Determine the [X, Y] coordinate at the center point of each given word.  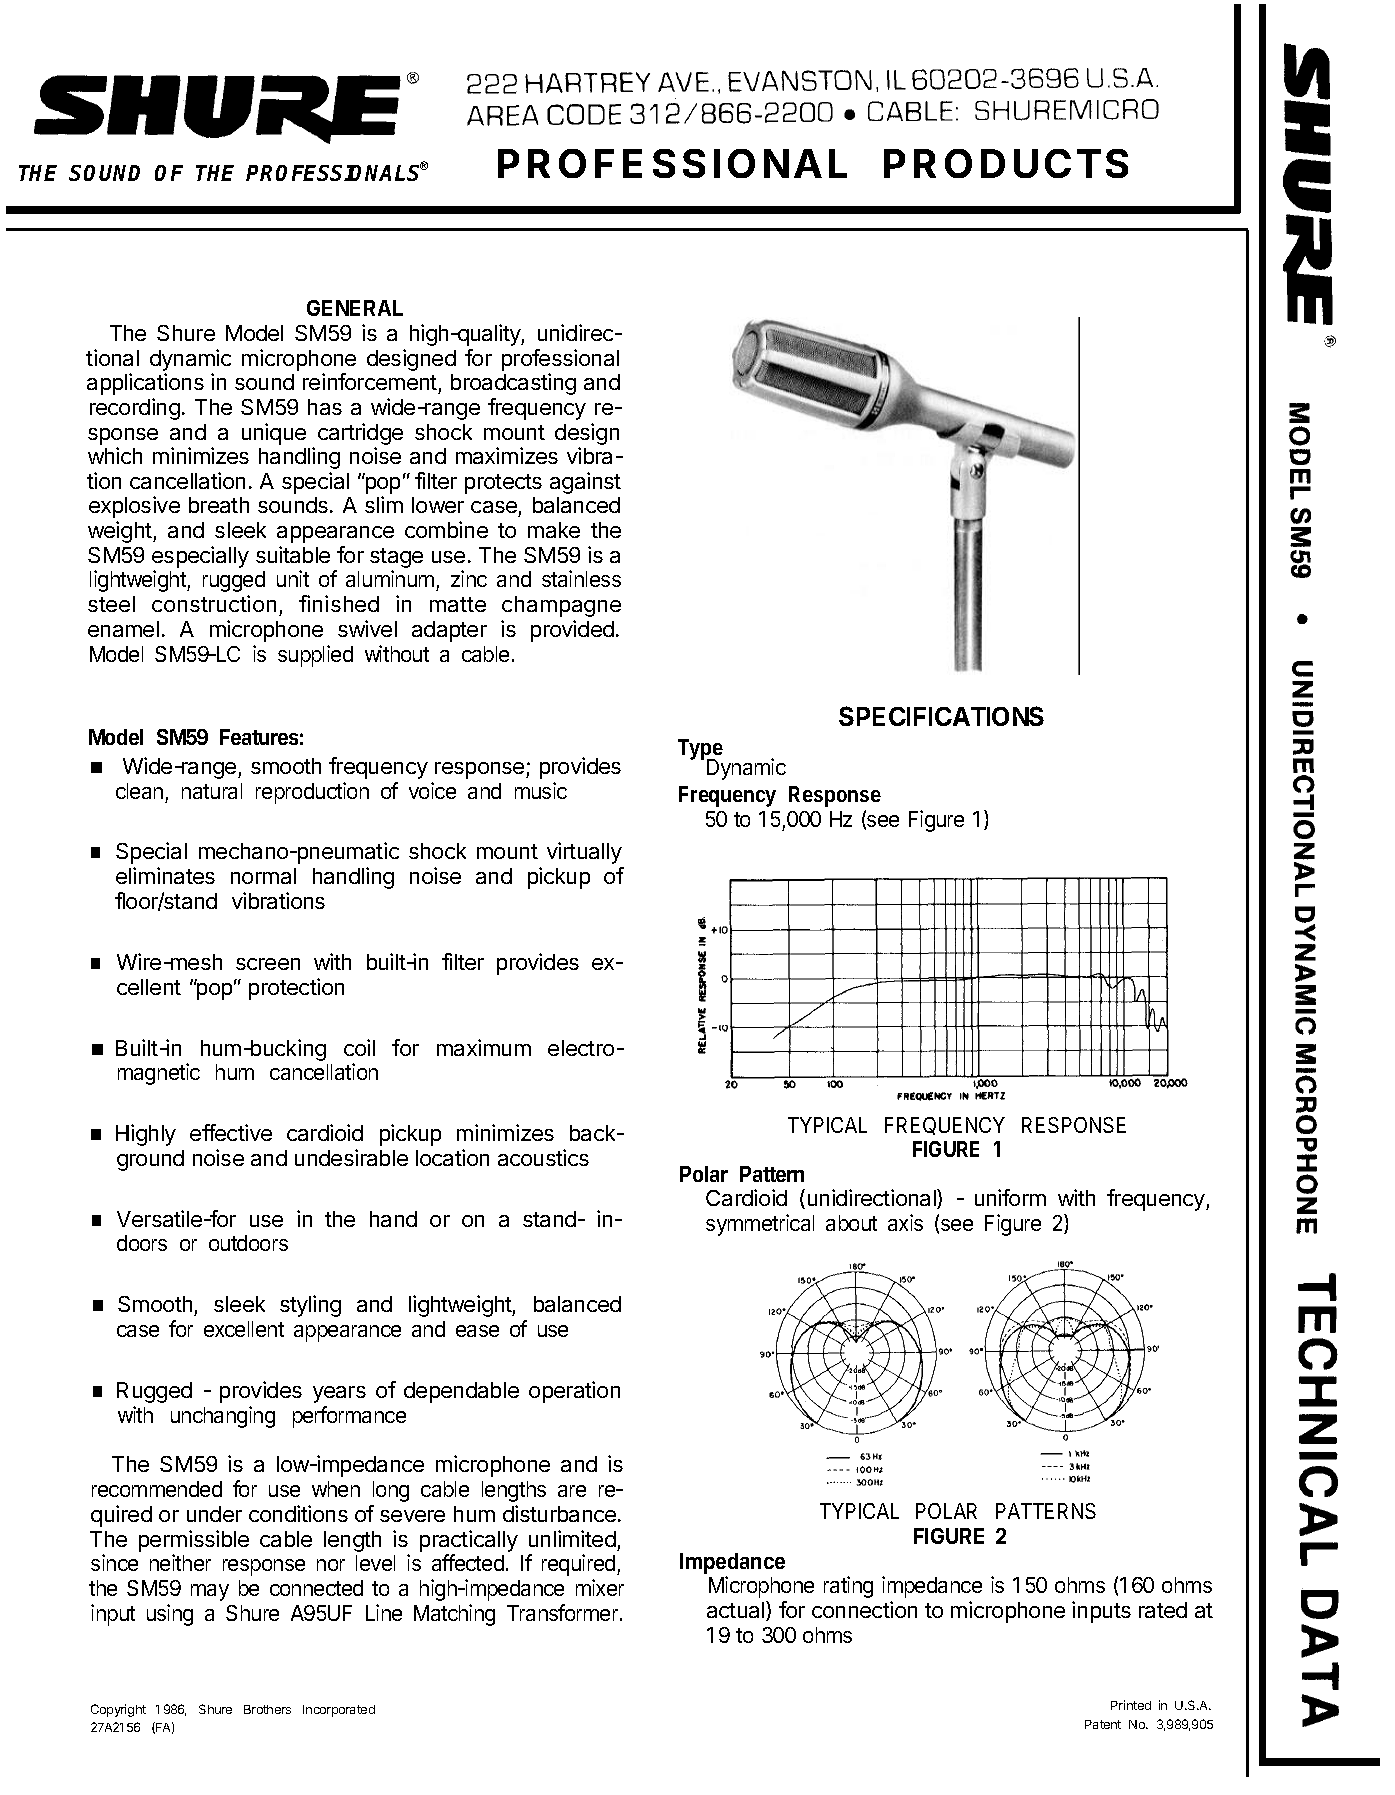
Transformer [564, 1612]
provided [572, 631]
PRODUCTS [1006, 163]
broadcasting [513, 384]
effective [231, 1132]
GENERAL [355, 308]
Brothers [267, 1709]
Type [700, 750]
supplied [315, 656]
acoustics [543, 1157]
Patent [1103, 1724]
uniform [1010, 1197]
